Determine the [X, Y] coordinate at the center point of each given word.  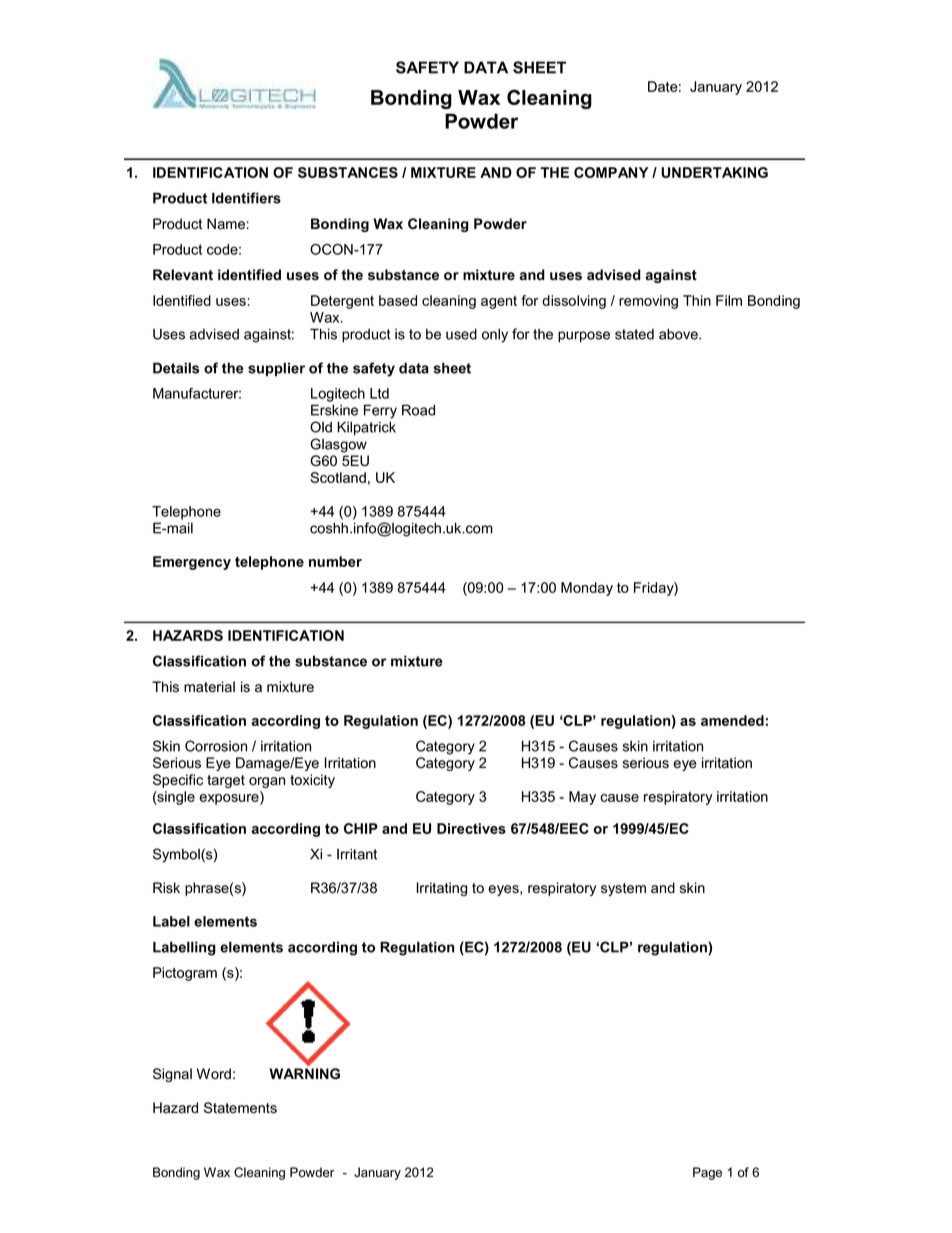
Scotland [338, 477]
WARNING [304, 1073]
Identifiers [246, 198]
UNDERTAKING [714, 172]
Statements [240, 1108]
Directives [471, 828]
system [623, 889]
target [226, 781]
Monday [587, 589]
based [398, 300]
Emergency [192, 563]
